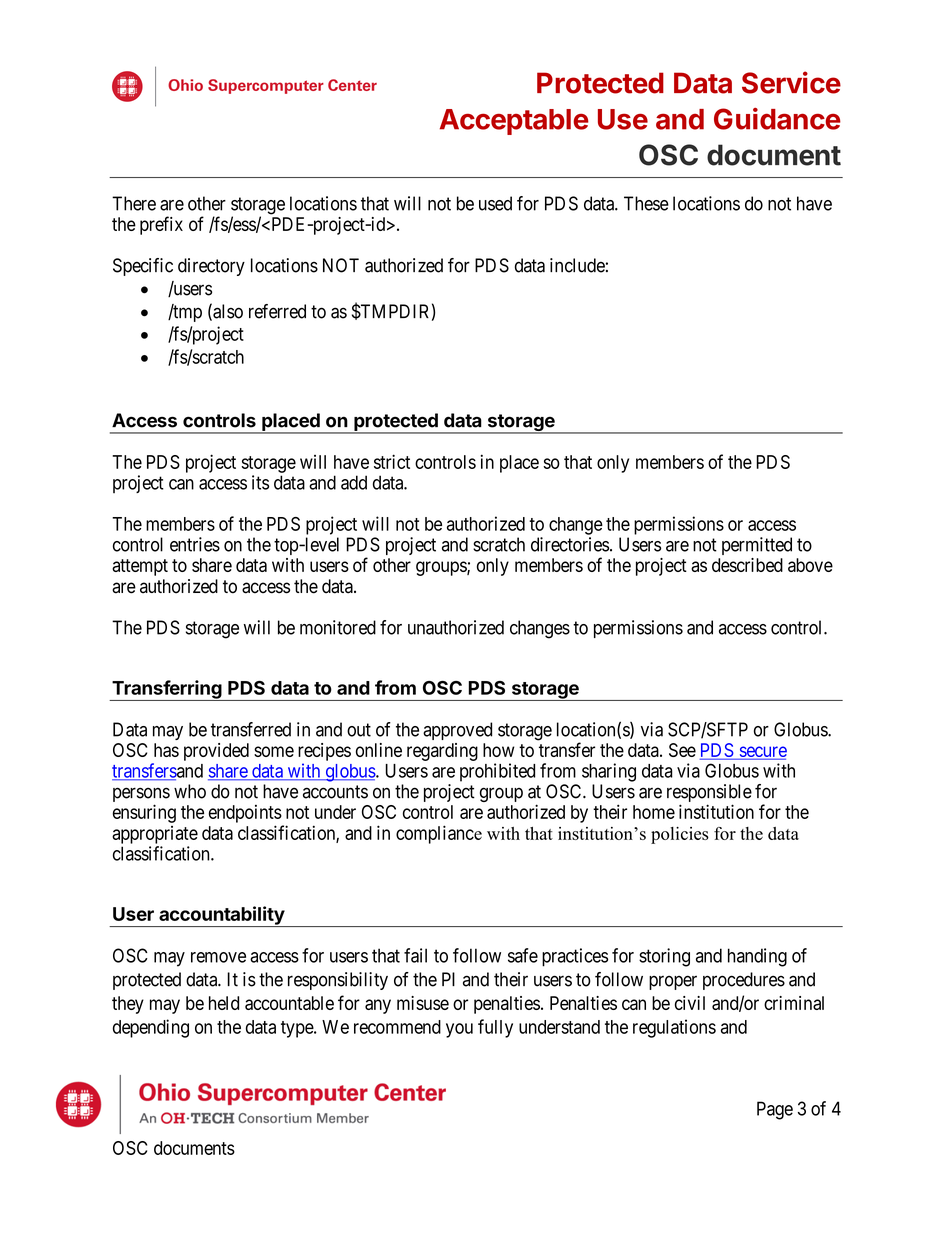  I want to click on provided, so click(216, 752).
